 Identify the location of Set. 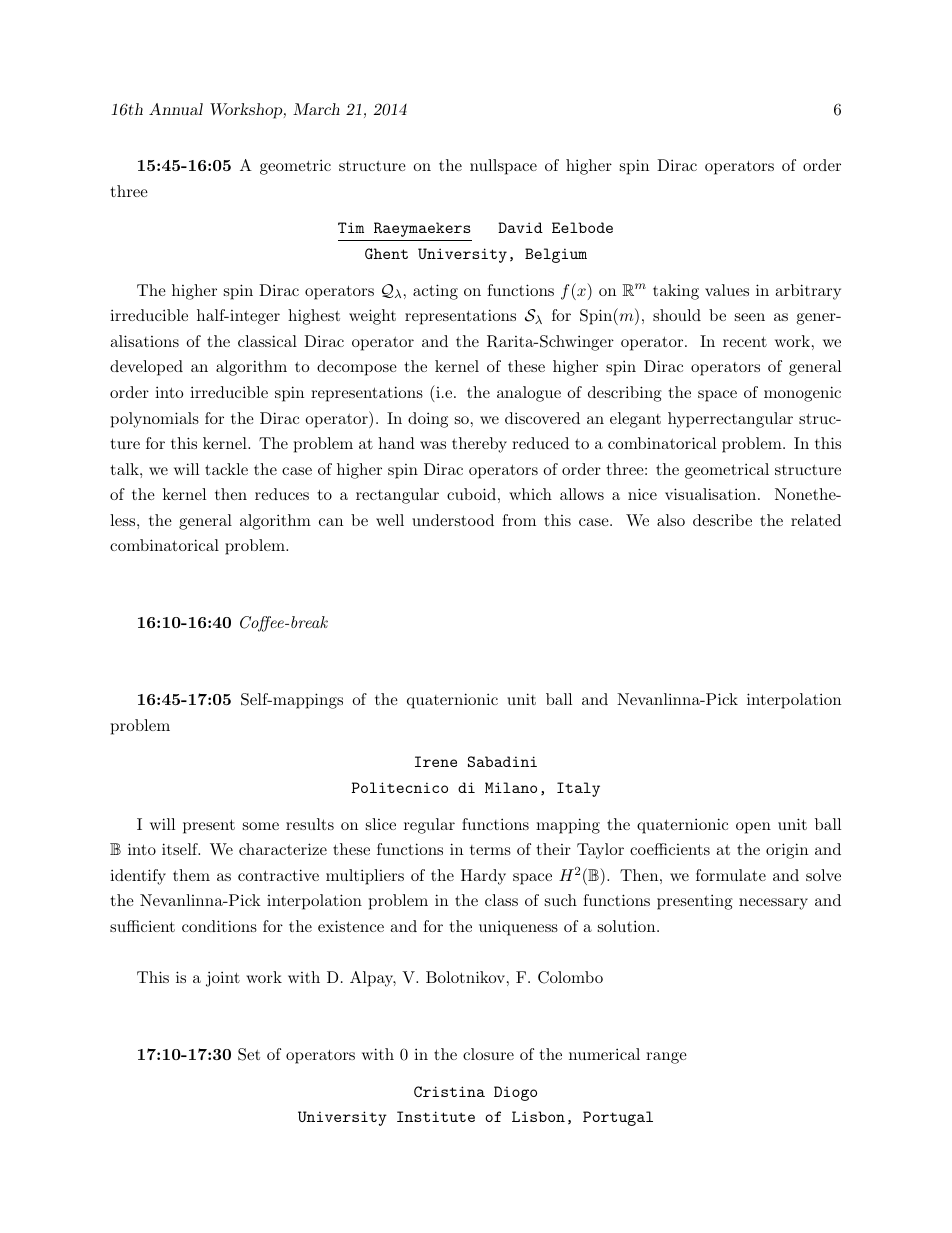
(249, 1054).
